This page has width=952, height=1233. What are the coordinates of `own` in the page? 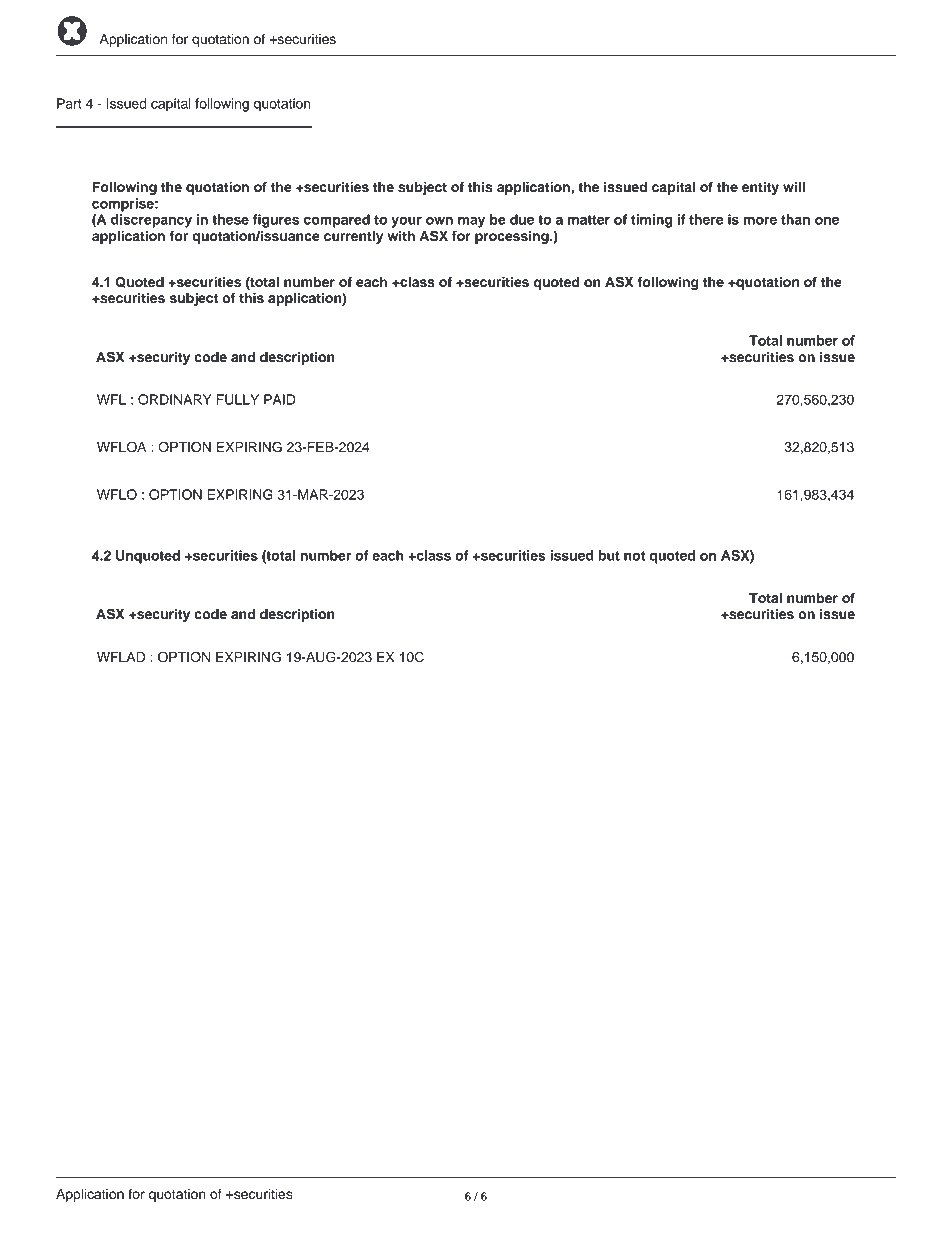 It's located at (439, 221).
